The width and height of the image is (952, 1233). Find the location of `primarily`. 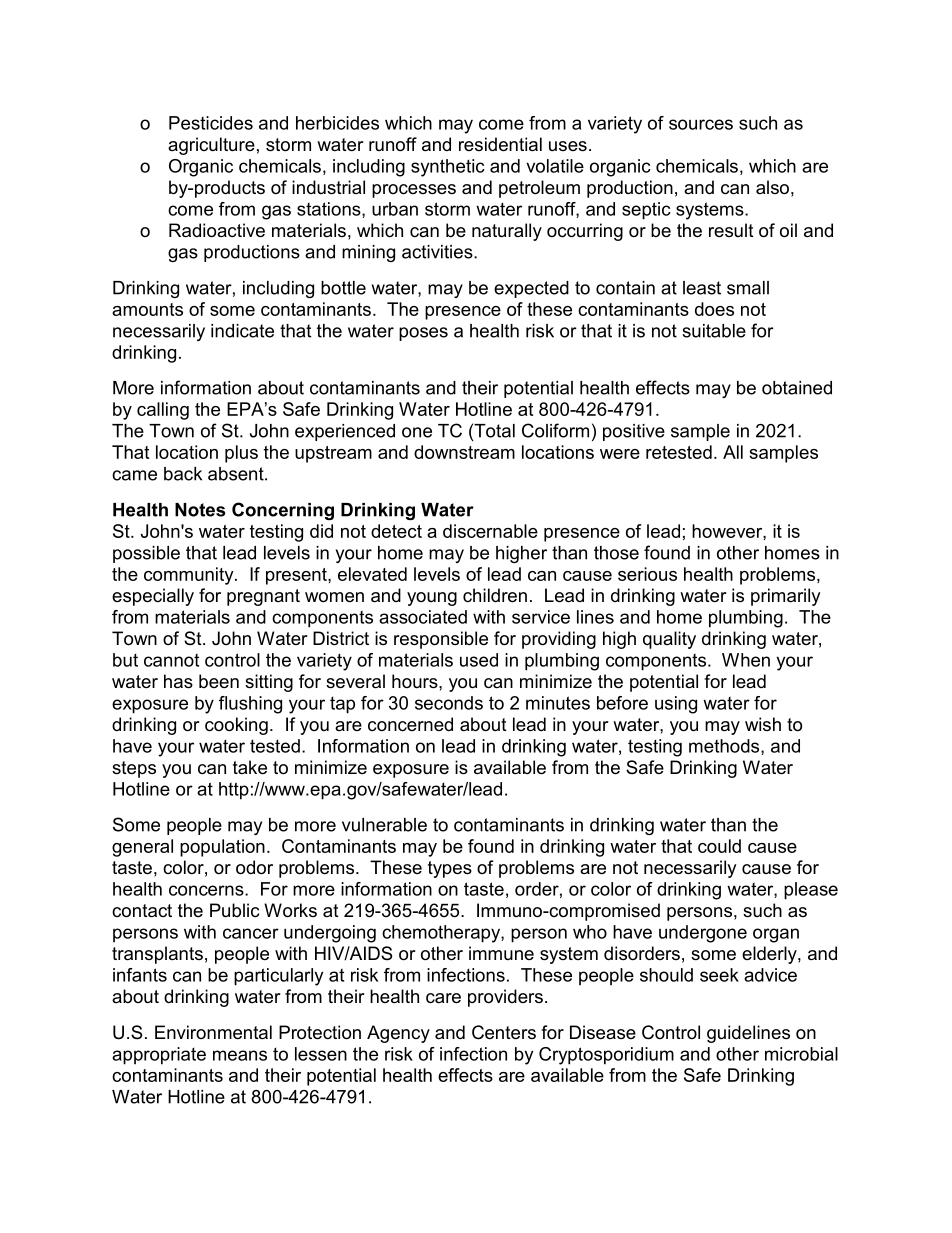

primarily is located at coordinates (786, 597).
